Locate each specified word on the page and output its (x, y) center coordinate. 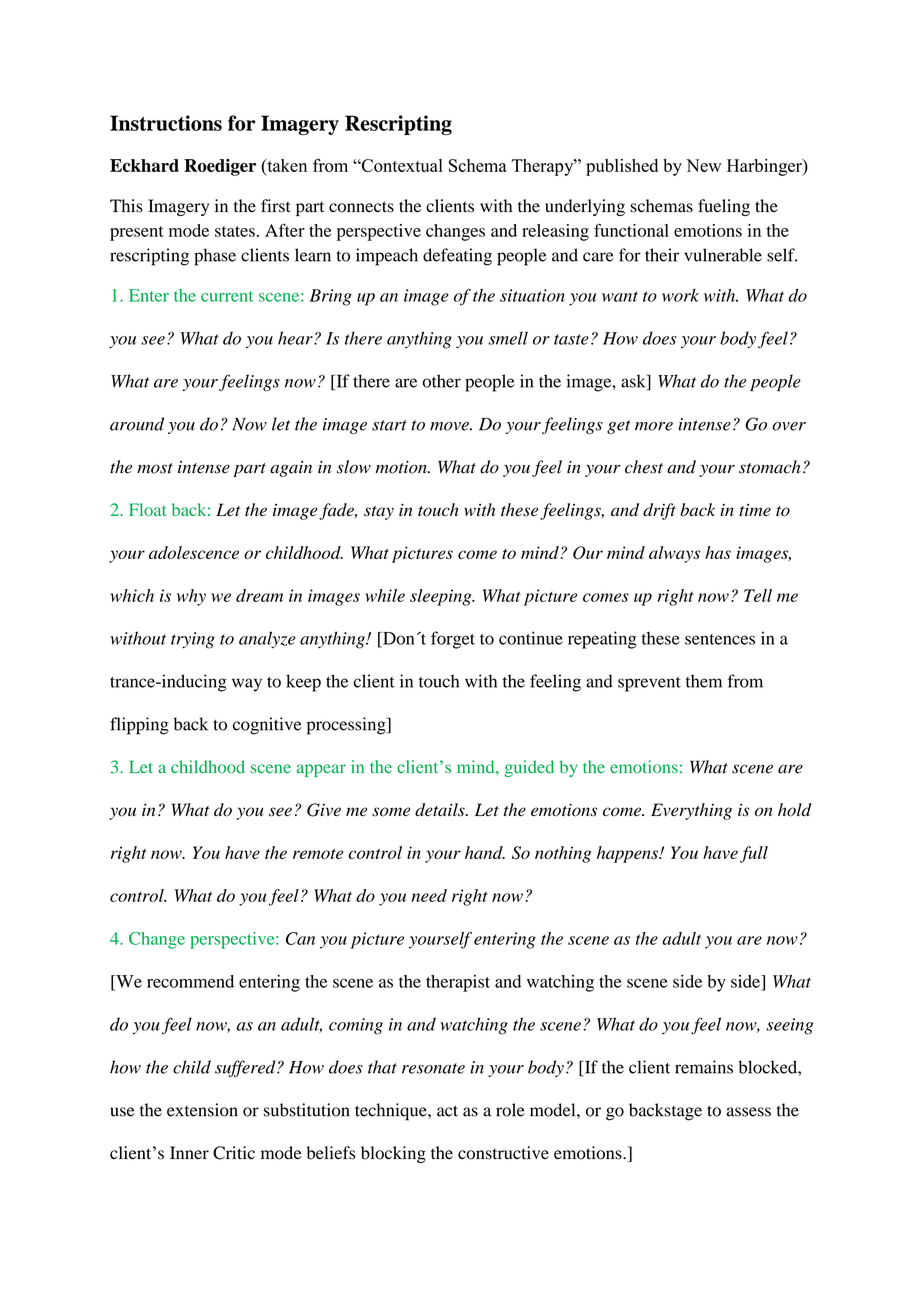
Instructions (166, 123)
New (704, 165)
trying (193, 640)
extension (202, 1110)
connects (361, 207)
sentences (720, 639)
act (447, 1111)
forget (453, 640)
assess (749, 1112)
